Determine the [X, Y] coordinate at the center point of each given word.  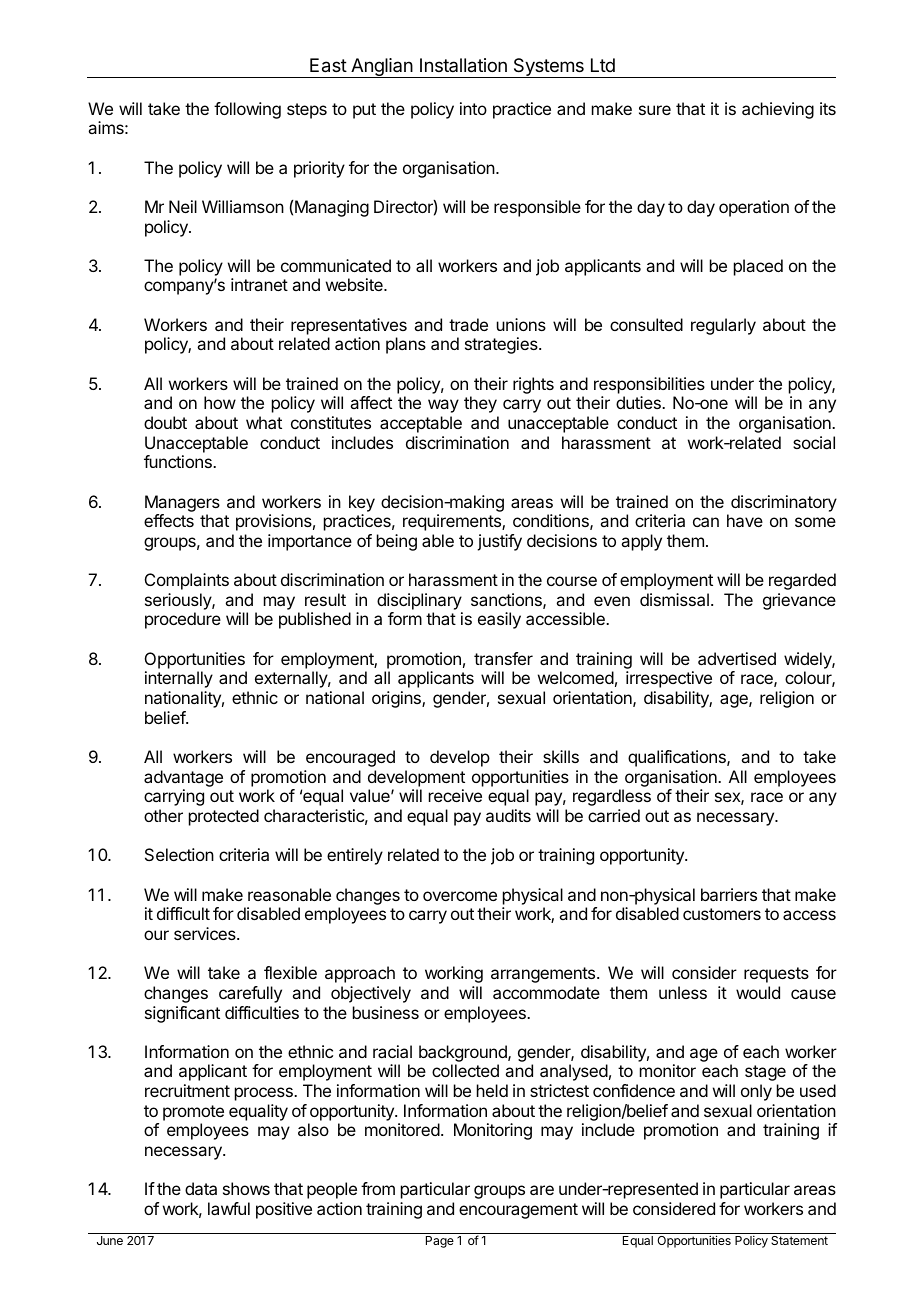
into [473, 108]
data [201, 1188]
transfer [503, 658]
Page [440, 1242]
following [247, 110]
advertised [737, 658]
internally [179, 679]
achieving [778, 110]
